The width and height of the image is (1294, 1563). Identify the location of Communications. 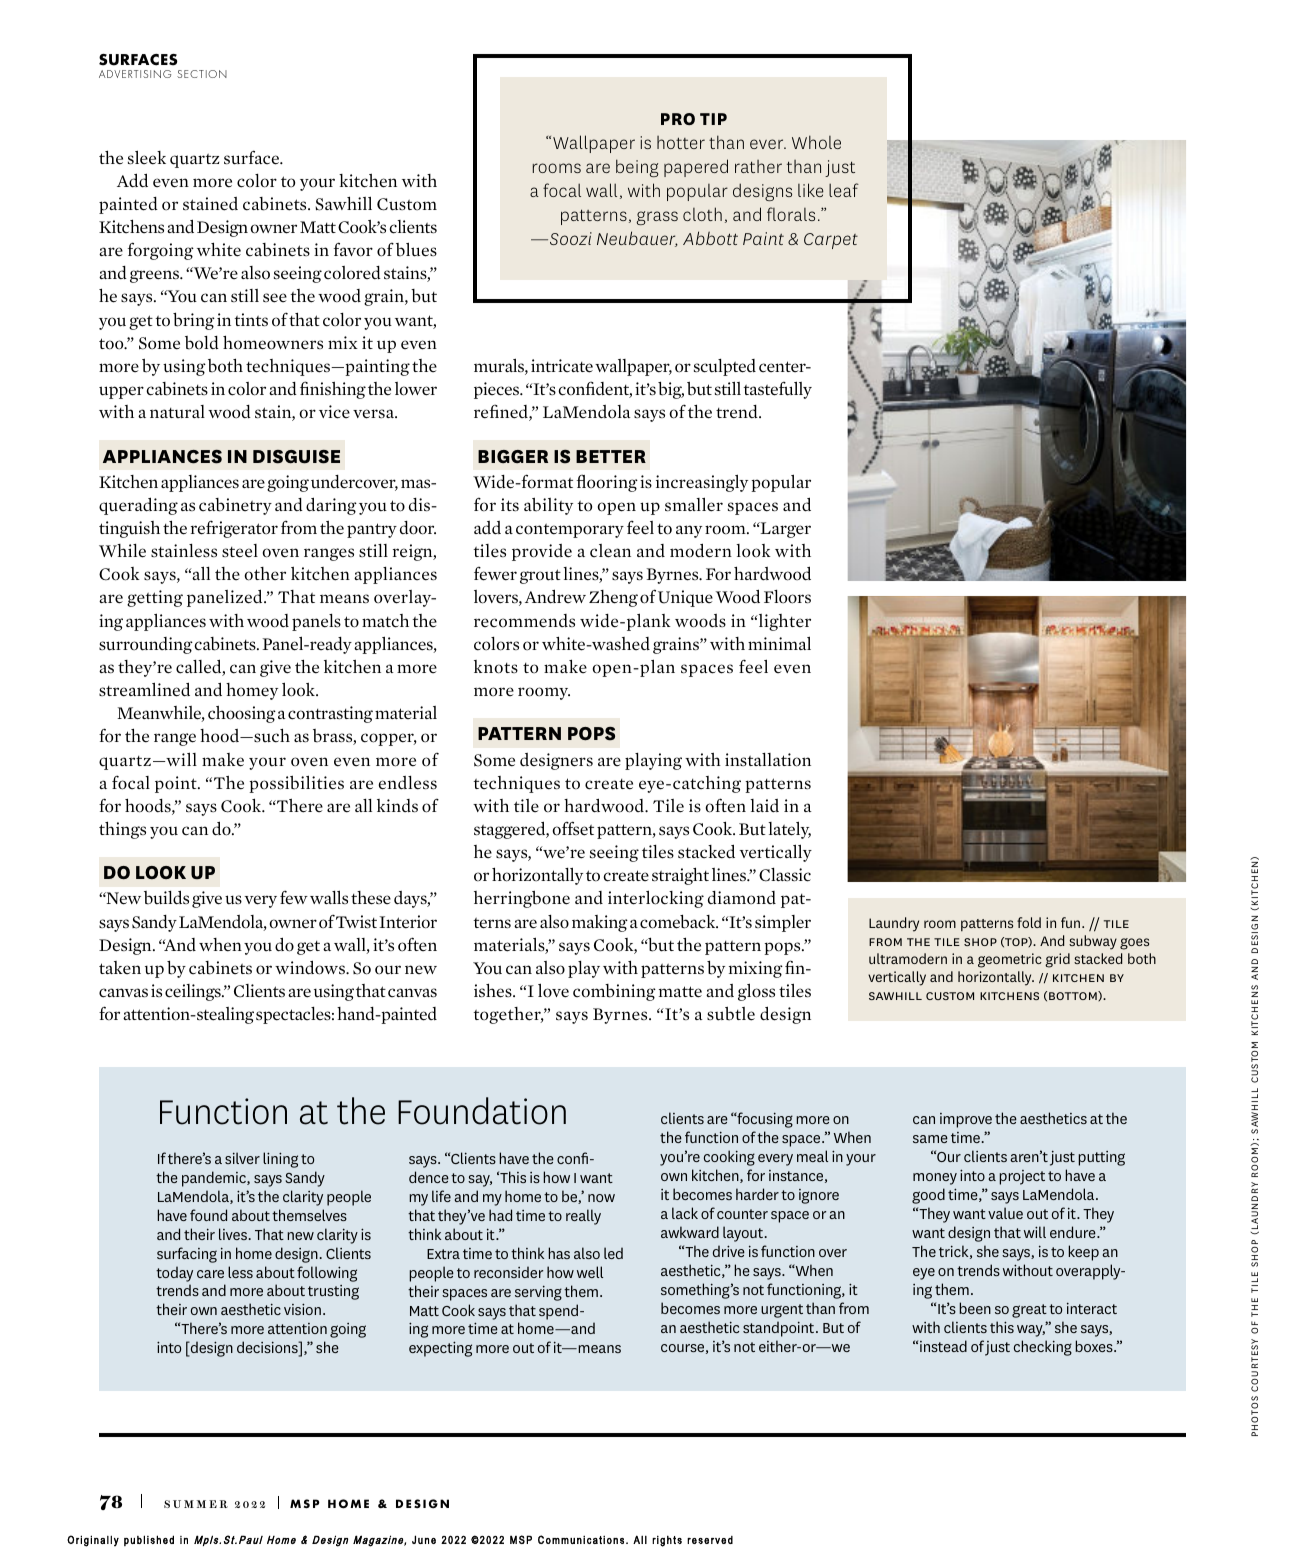
(581, 1539).
